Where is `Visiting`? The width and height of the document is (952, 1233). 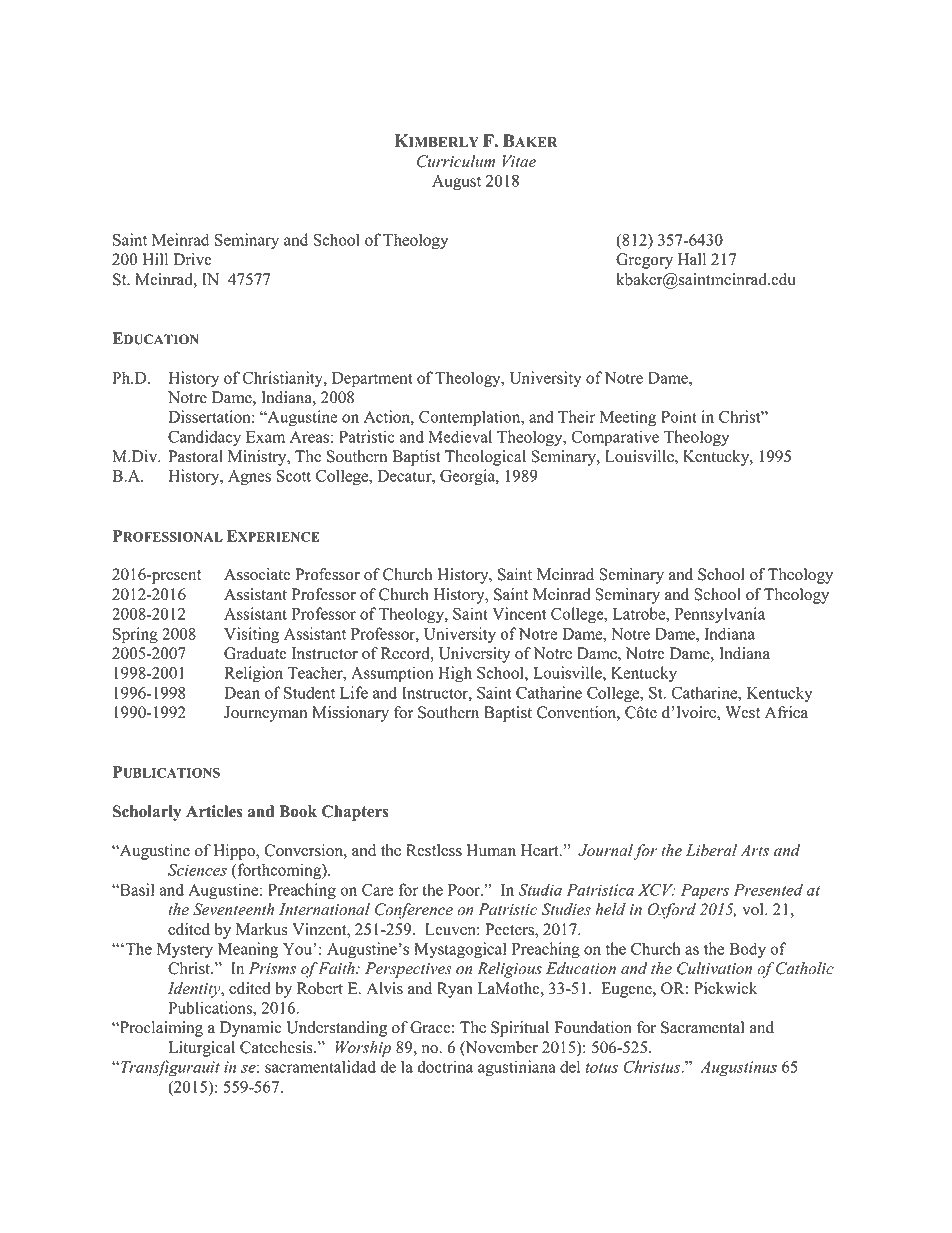
Visiting is located at coordinates (251, 635).
